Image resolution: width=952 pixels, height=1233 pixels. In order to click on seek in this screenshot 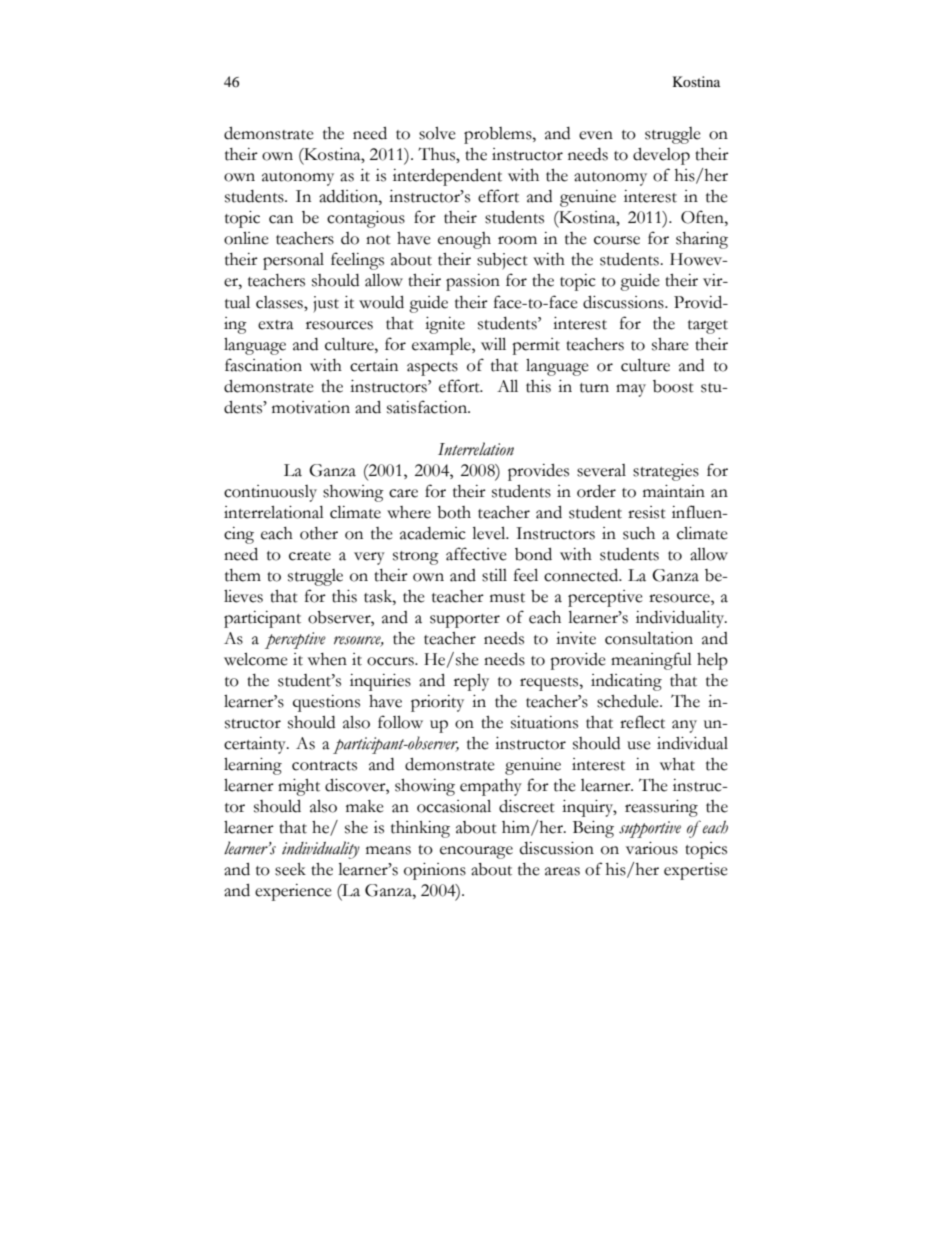, I will do `click(290, 869)`.
